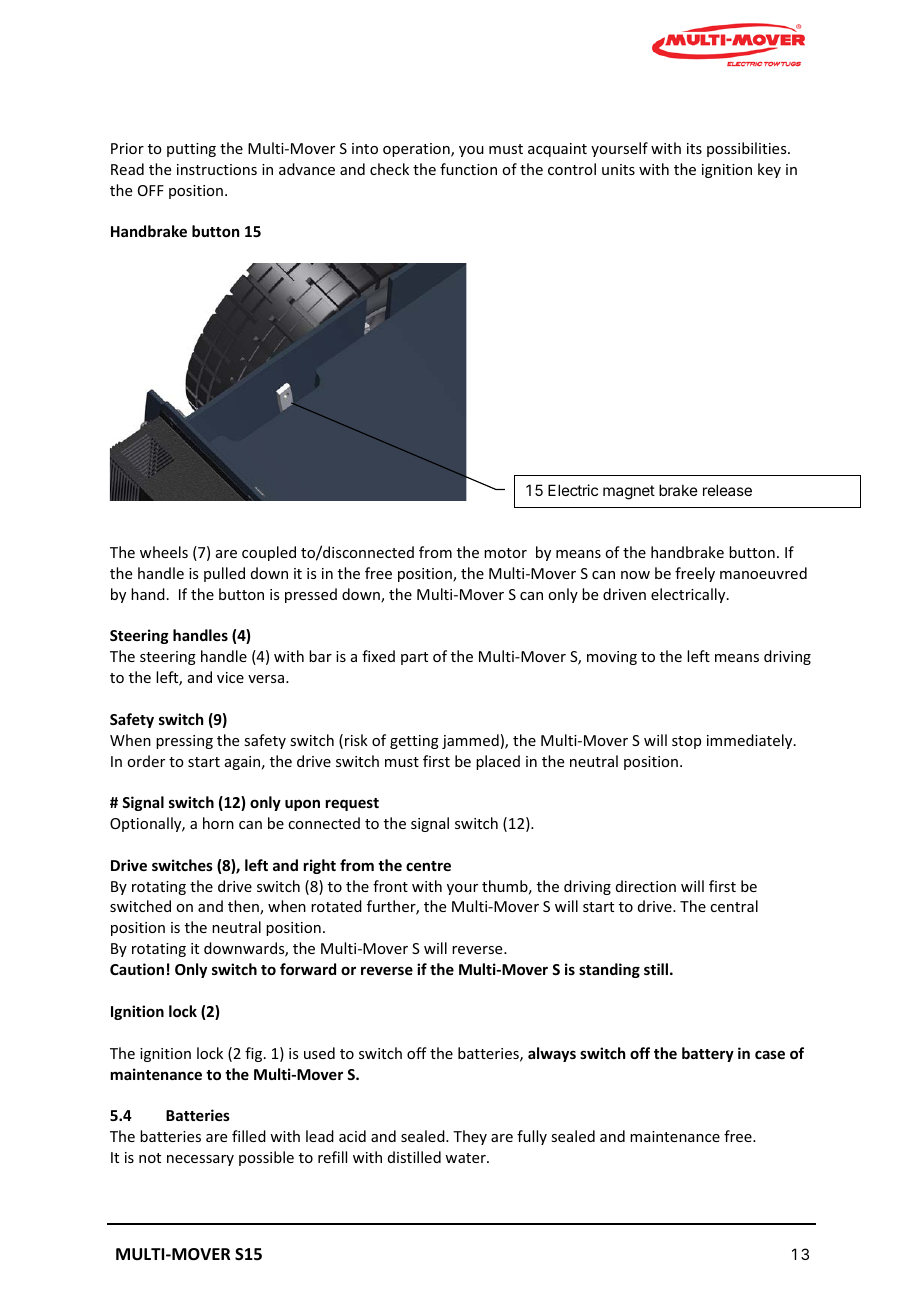 This screenshot has height=1308, width=924. Describe the element at coordinates (217, 169) in the screenshot. I see `instructions` at that location.
